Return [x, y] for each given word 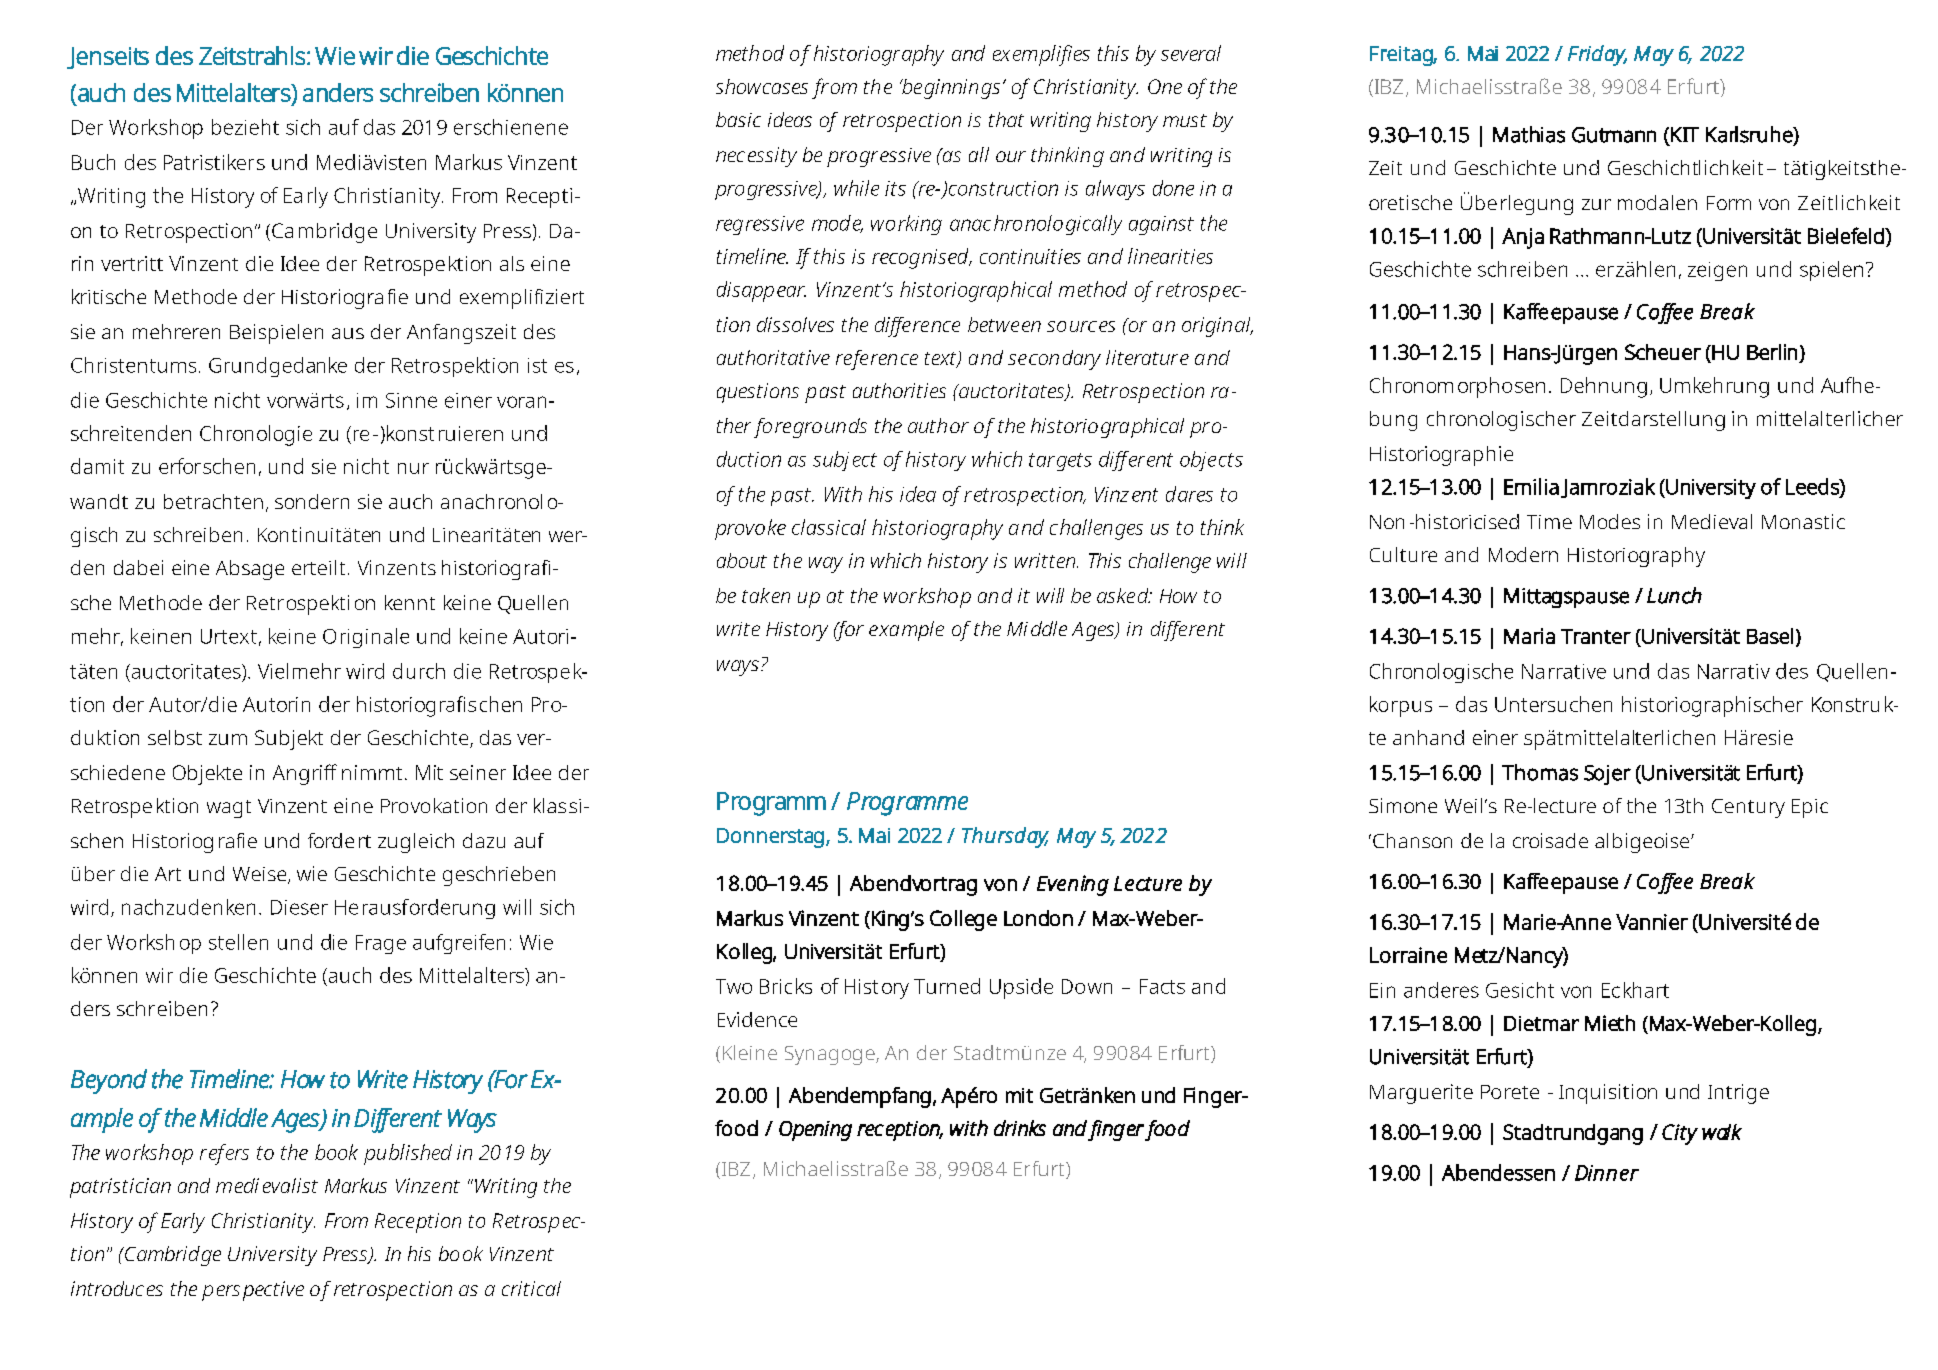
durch [419, 671]
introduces [117, 1288]
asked [1124, 595]
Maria [1529, 636]
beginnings [950, 89]
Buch [93, 162]
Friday [1597, 55]
